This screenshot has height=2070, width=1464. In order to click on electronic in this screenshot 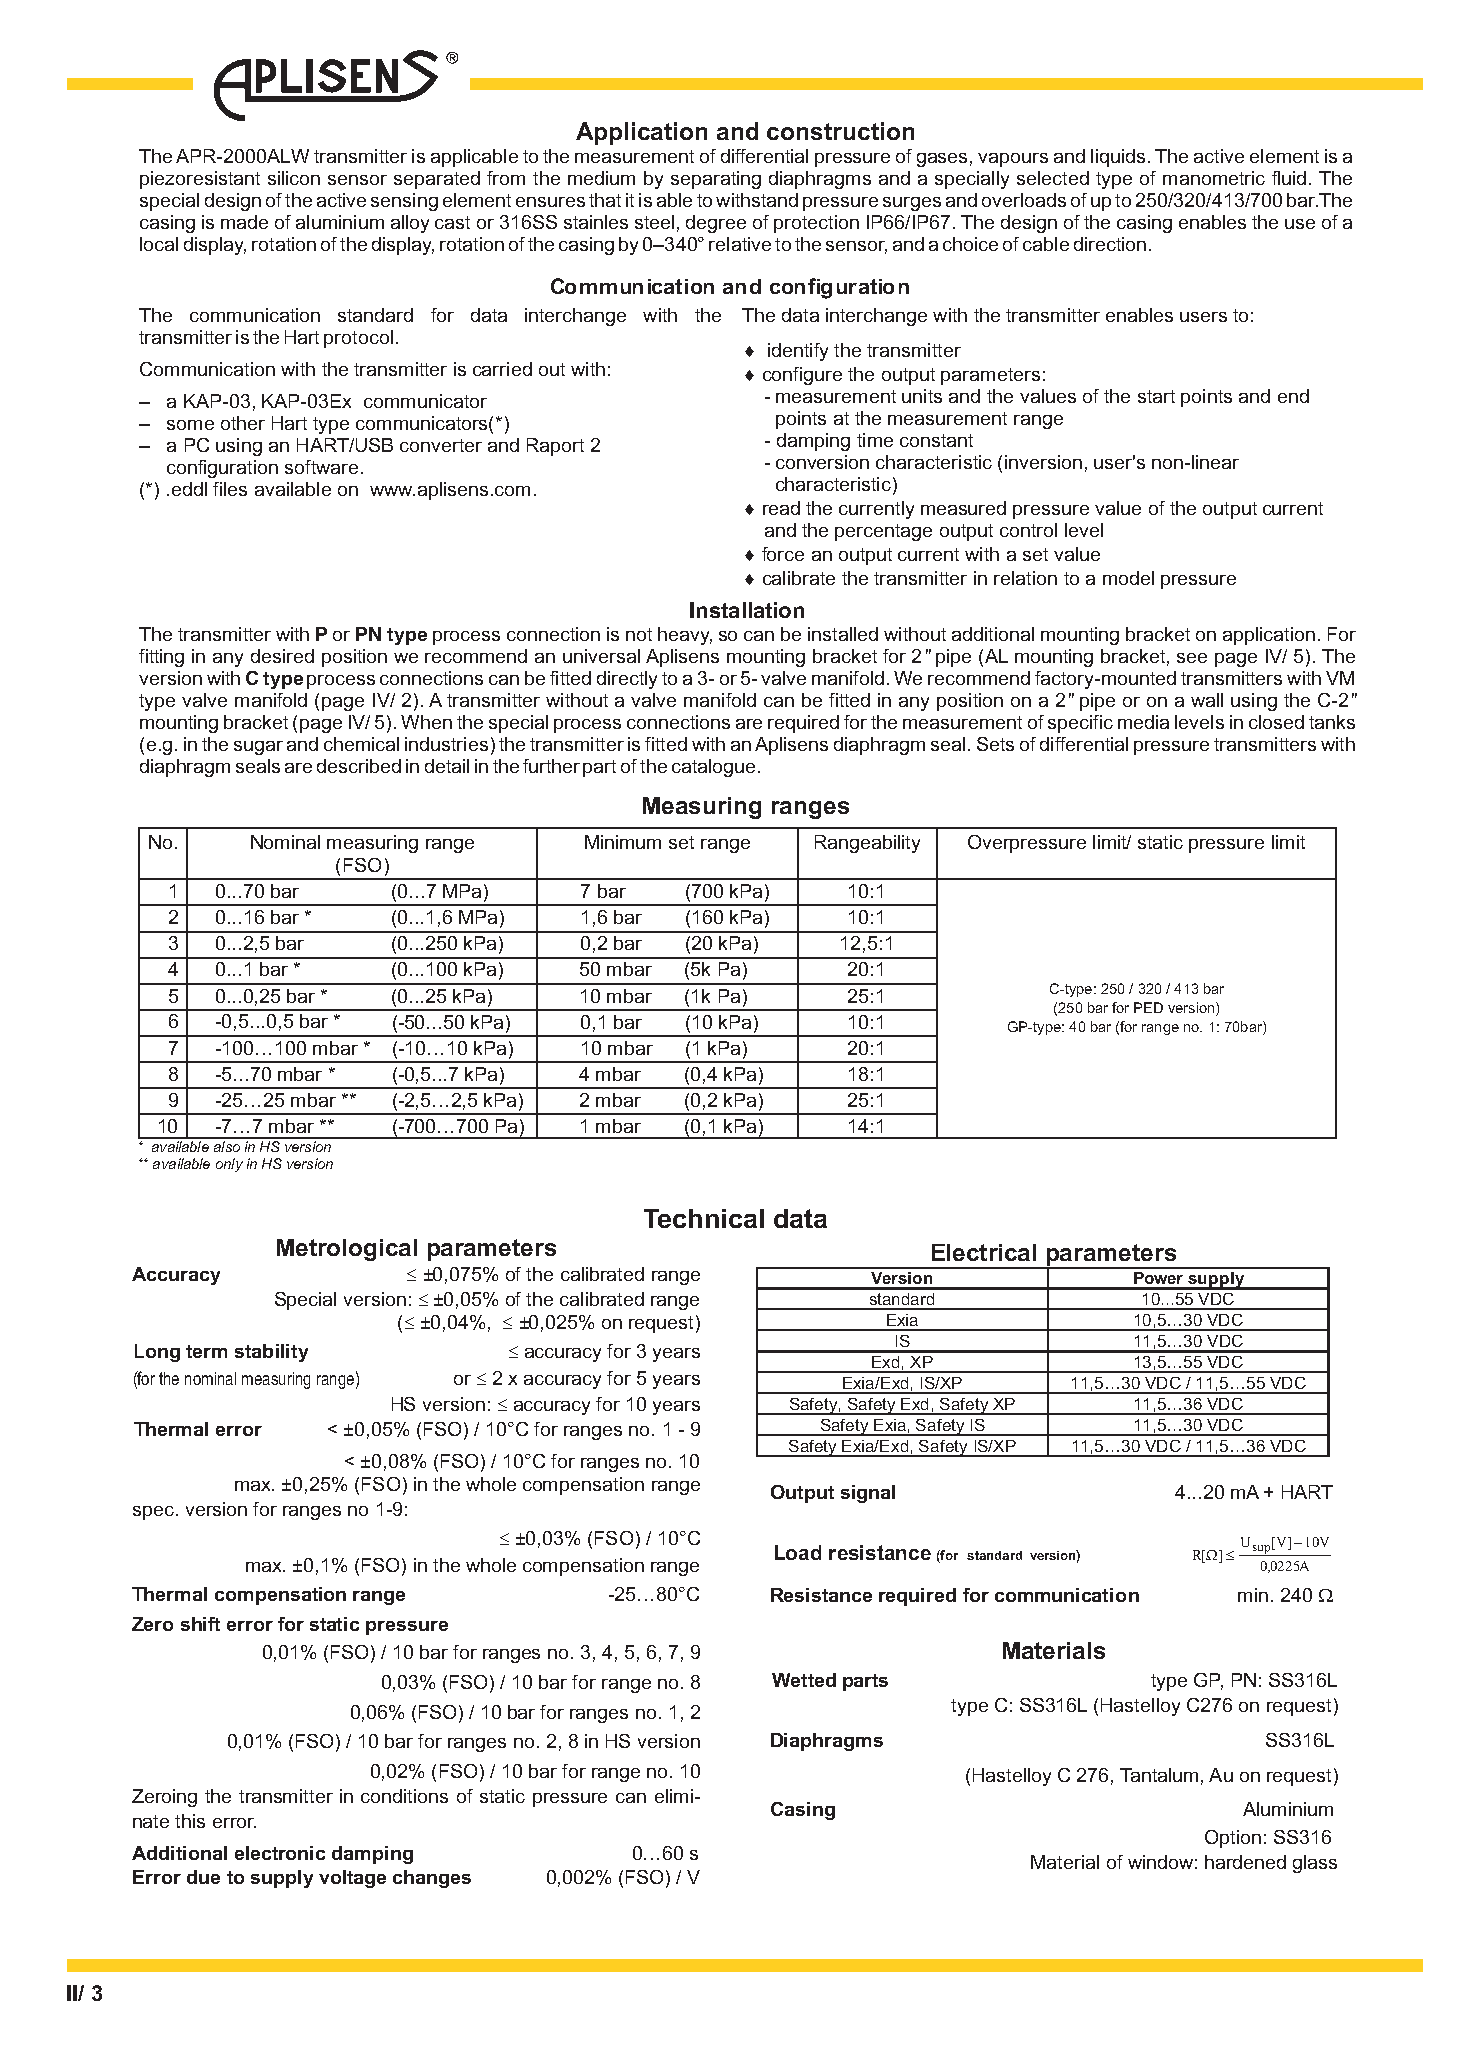, I will do `click(280, 1853)`.
